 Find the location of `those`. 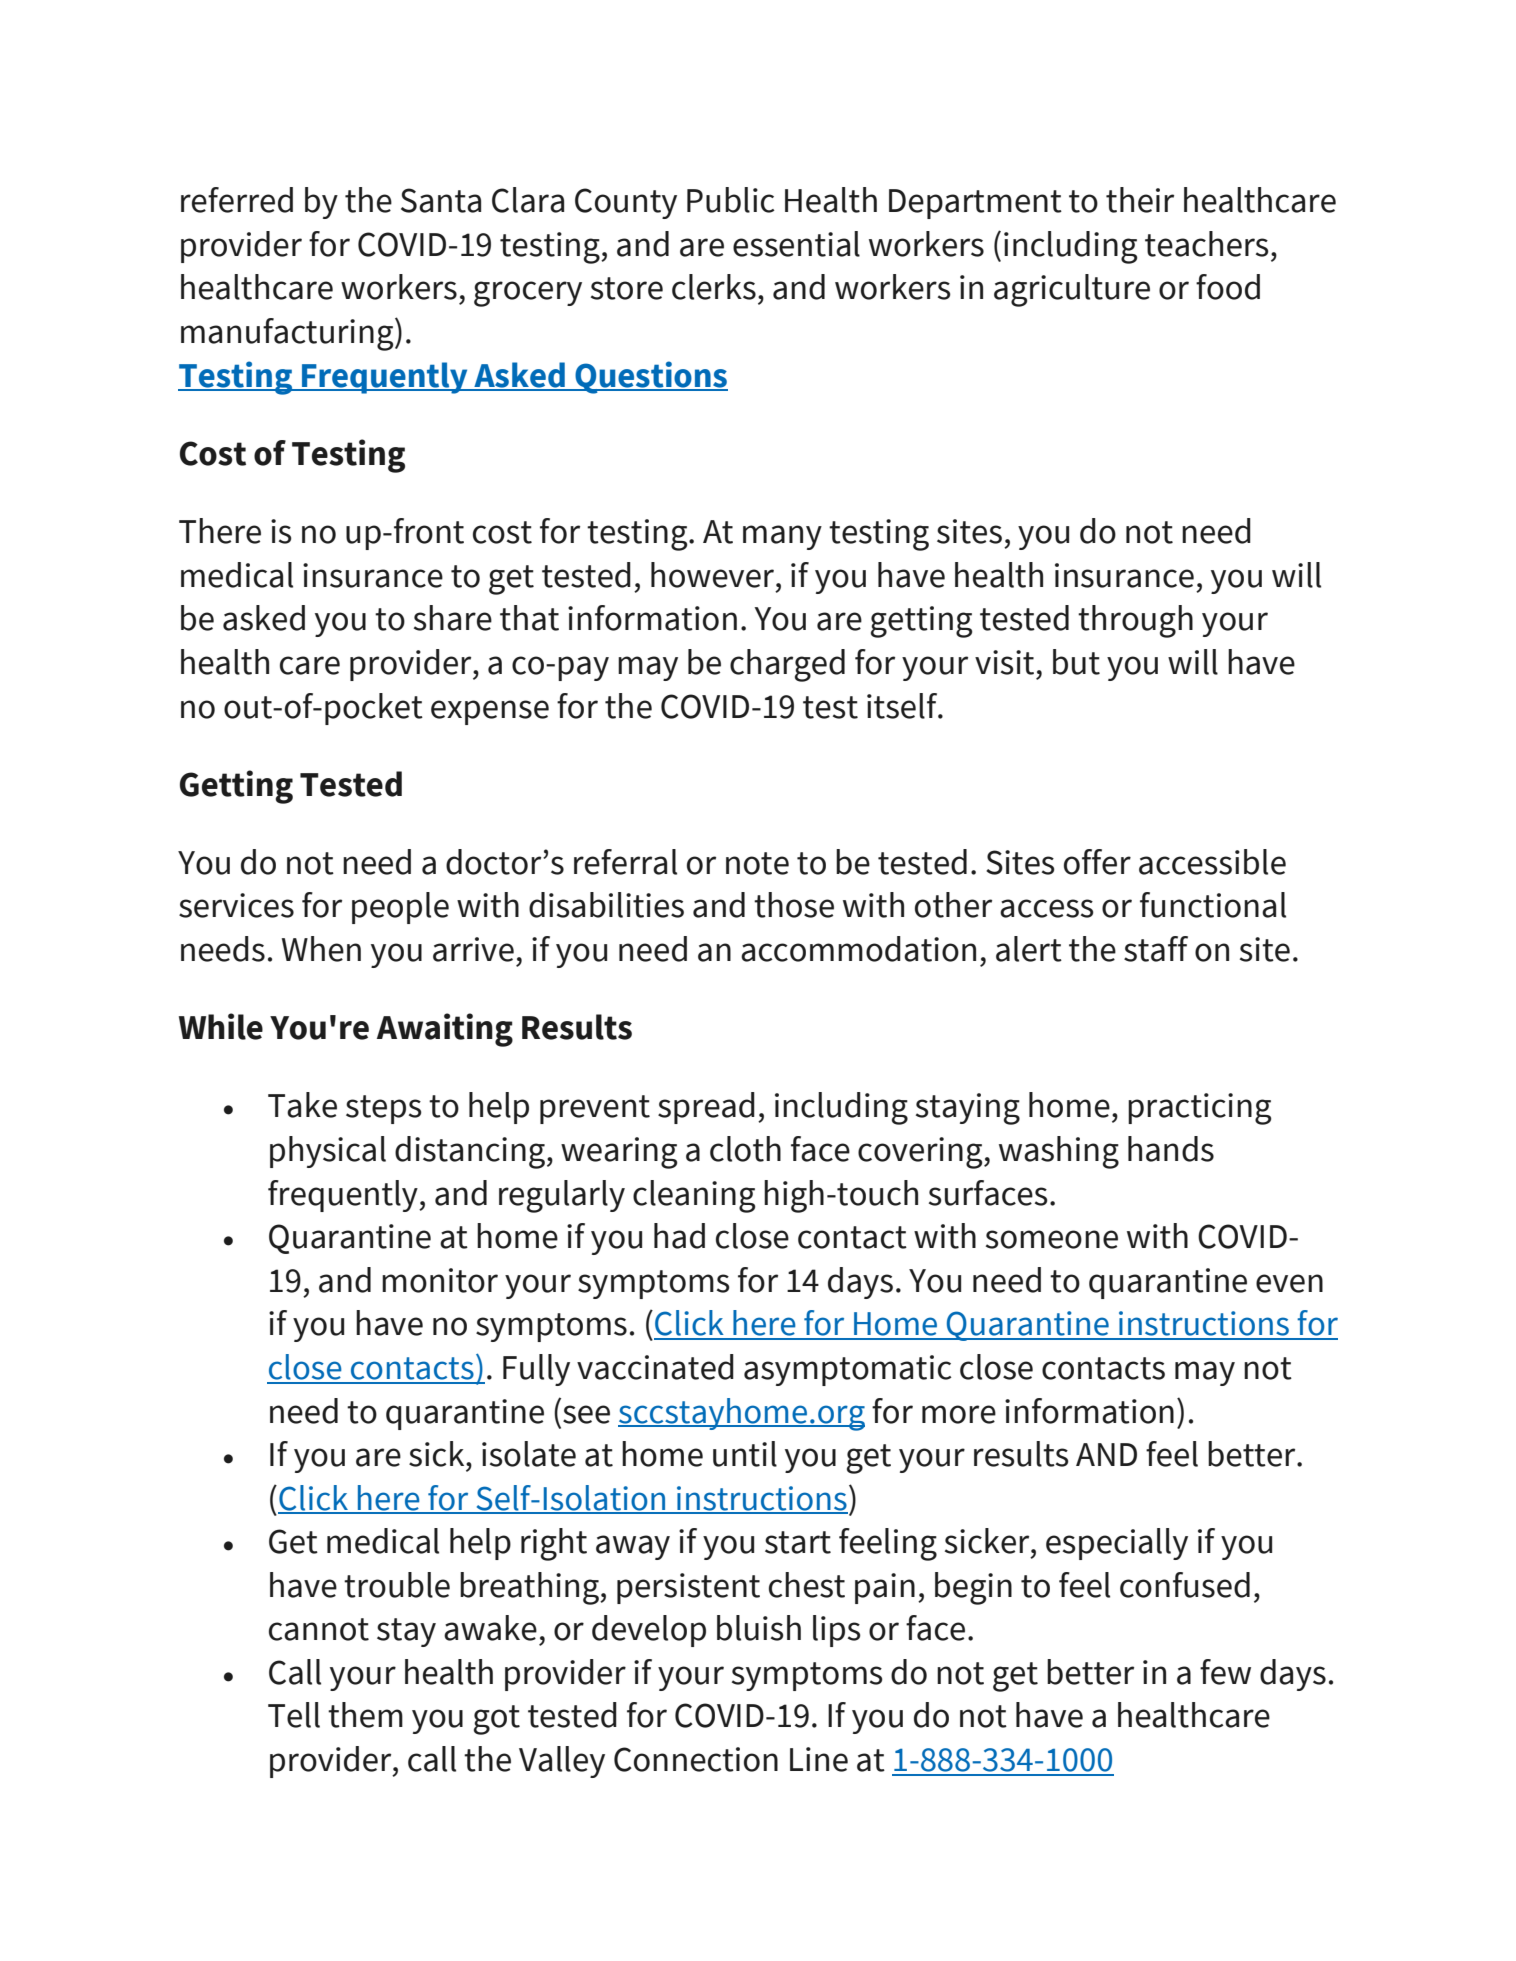

those is located at coordinates (794, 905).
